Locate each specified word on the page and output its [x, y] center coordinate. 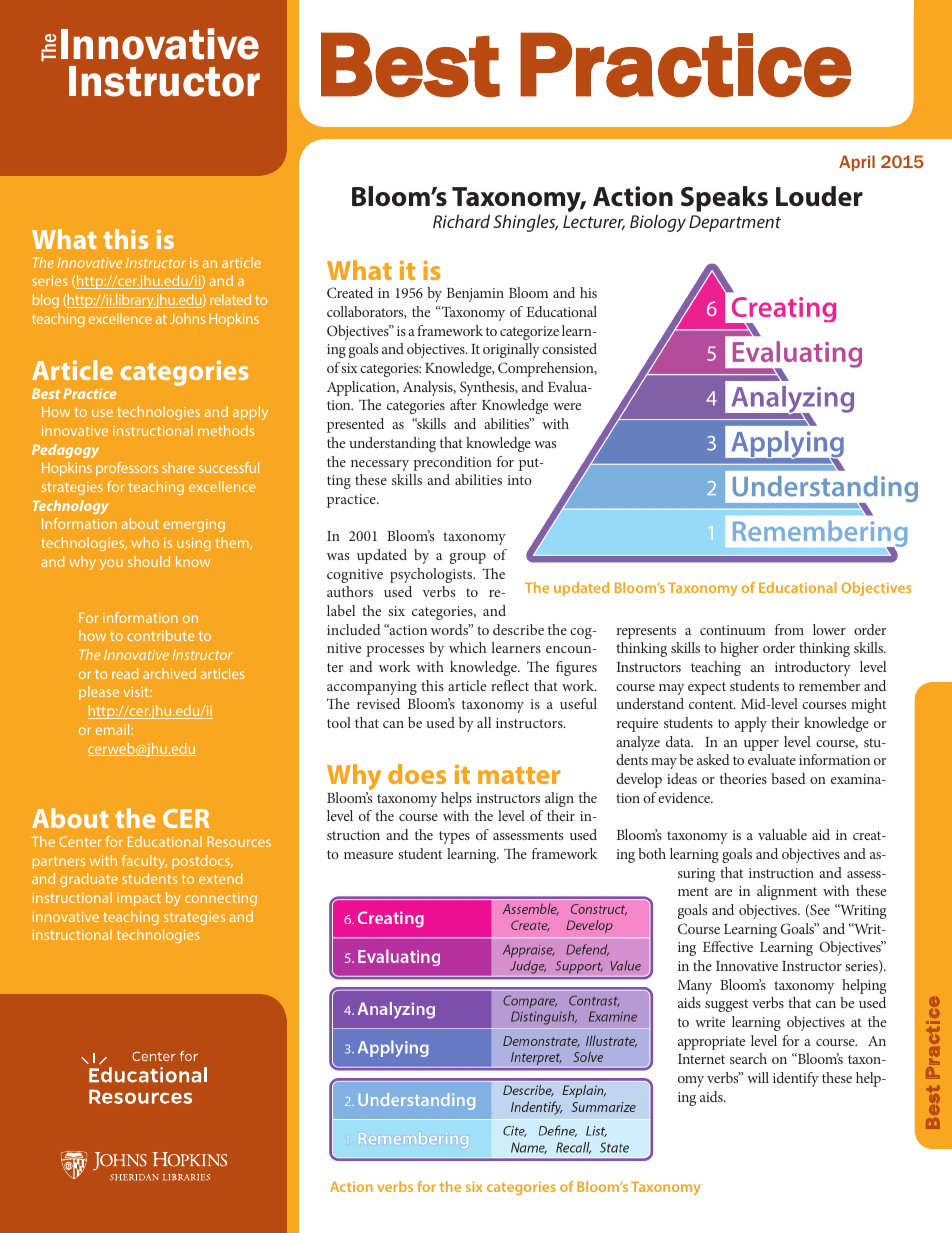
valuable [782, 834]
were [567, 406]
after [463, 404]
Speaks [724, 199]
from [789, 629]
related [230, 299]
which [467, 647]
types [454, 837]
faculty [144, 862]
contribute [160, 635]
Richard [461, 221]
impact [139, 899]
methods [226, 430]
